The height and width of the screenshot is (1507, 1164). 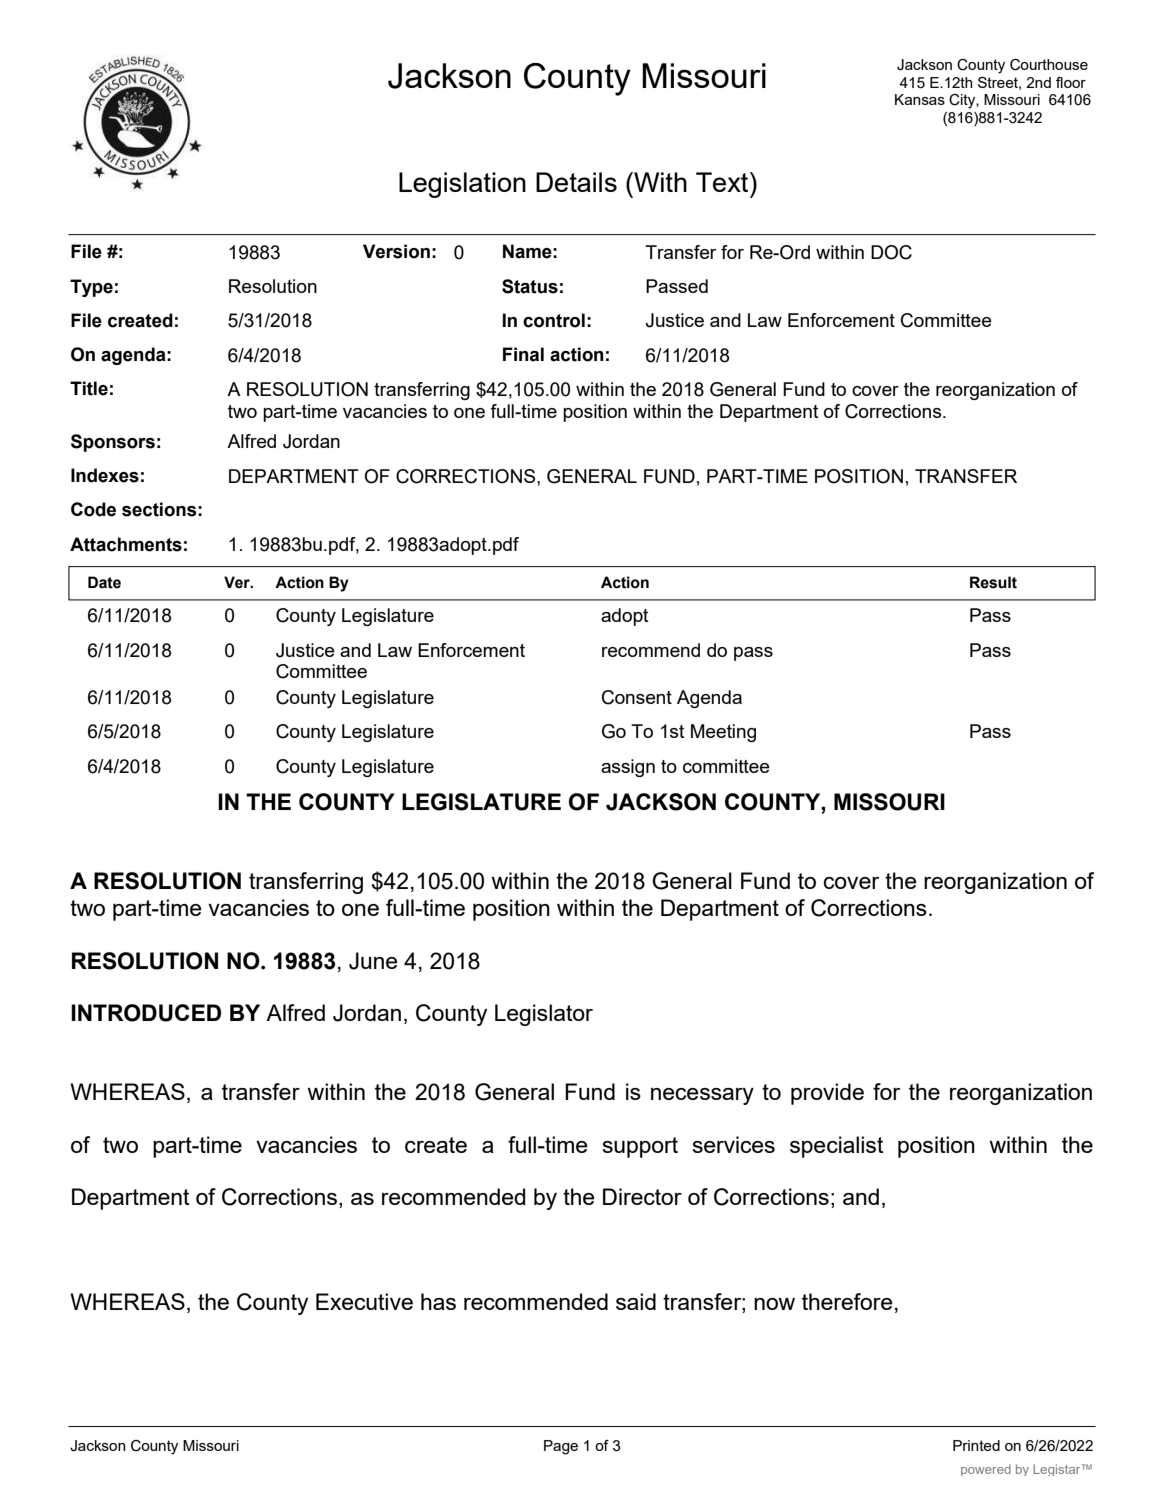 What do you see at coordinates (104, 582) in the screenshot?
I see `Date` at bounding box center [104, 582].
